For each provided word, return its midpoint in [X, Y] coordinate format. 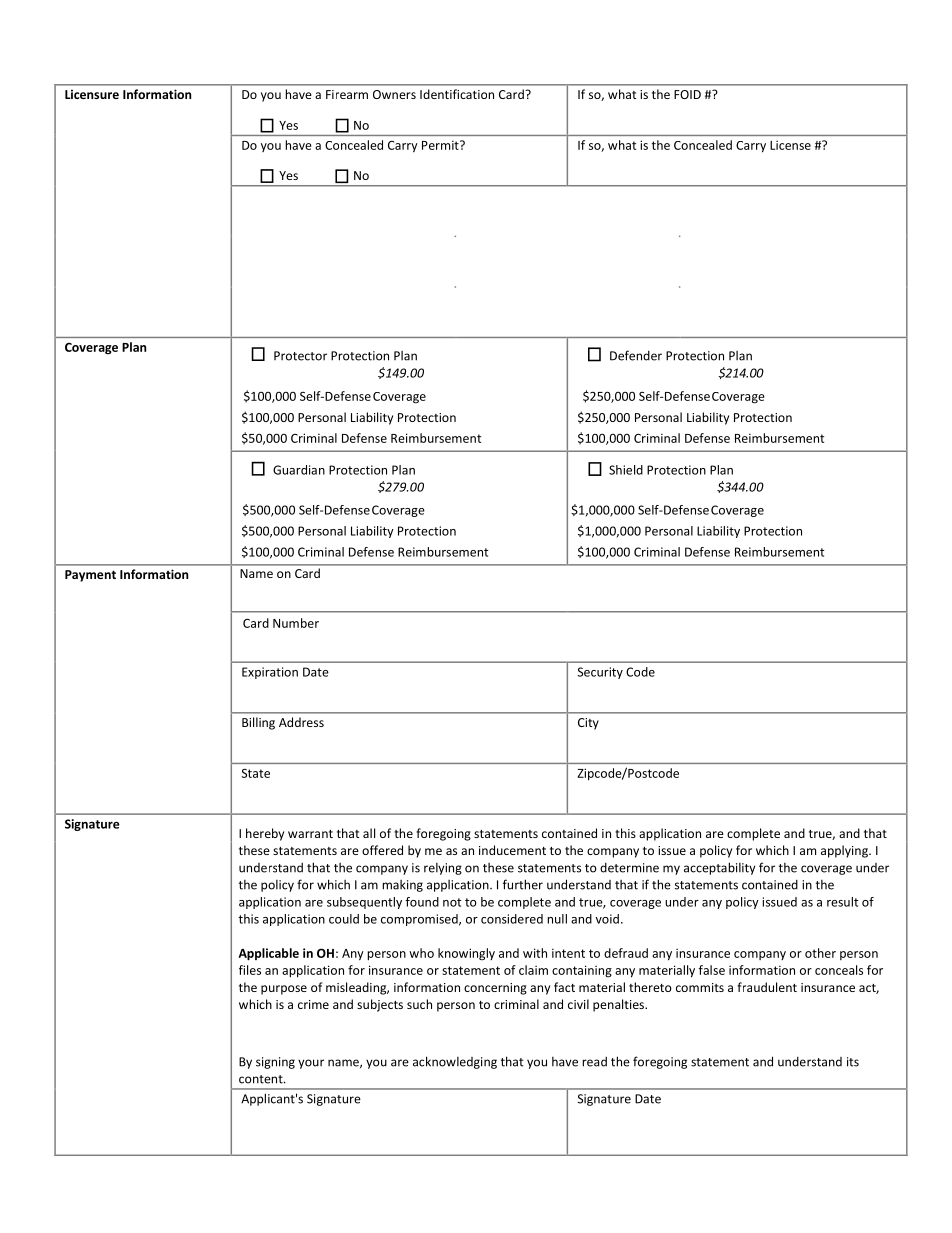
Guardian [299, 470]
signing [275, 1063]
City [588, 724]
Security [600, 673]
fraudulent [767, 987]
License [790, 145]
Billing [258, 723]
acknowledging [455, 1062]
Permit [441, 145]
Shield [626, 470]
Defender [636, 355]
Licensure [92, 94]
